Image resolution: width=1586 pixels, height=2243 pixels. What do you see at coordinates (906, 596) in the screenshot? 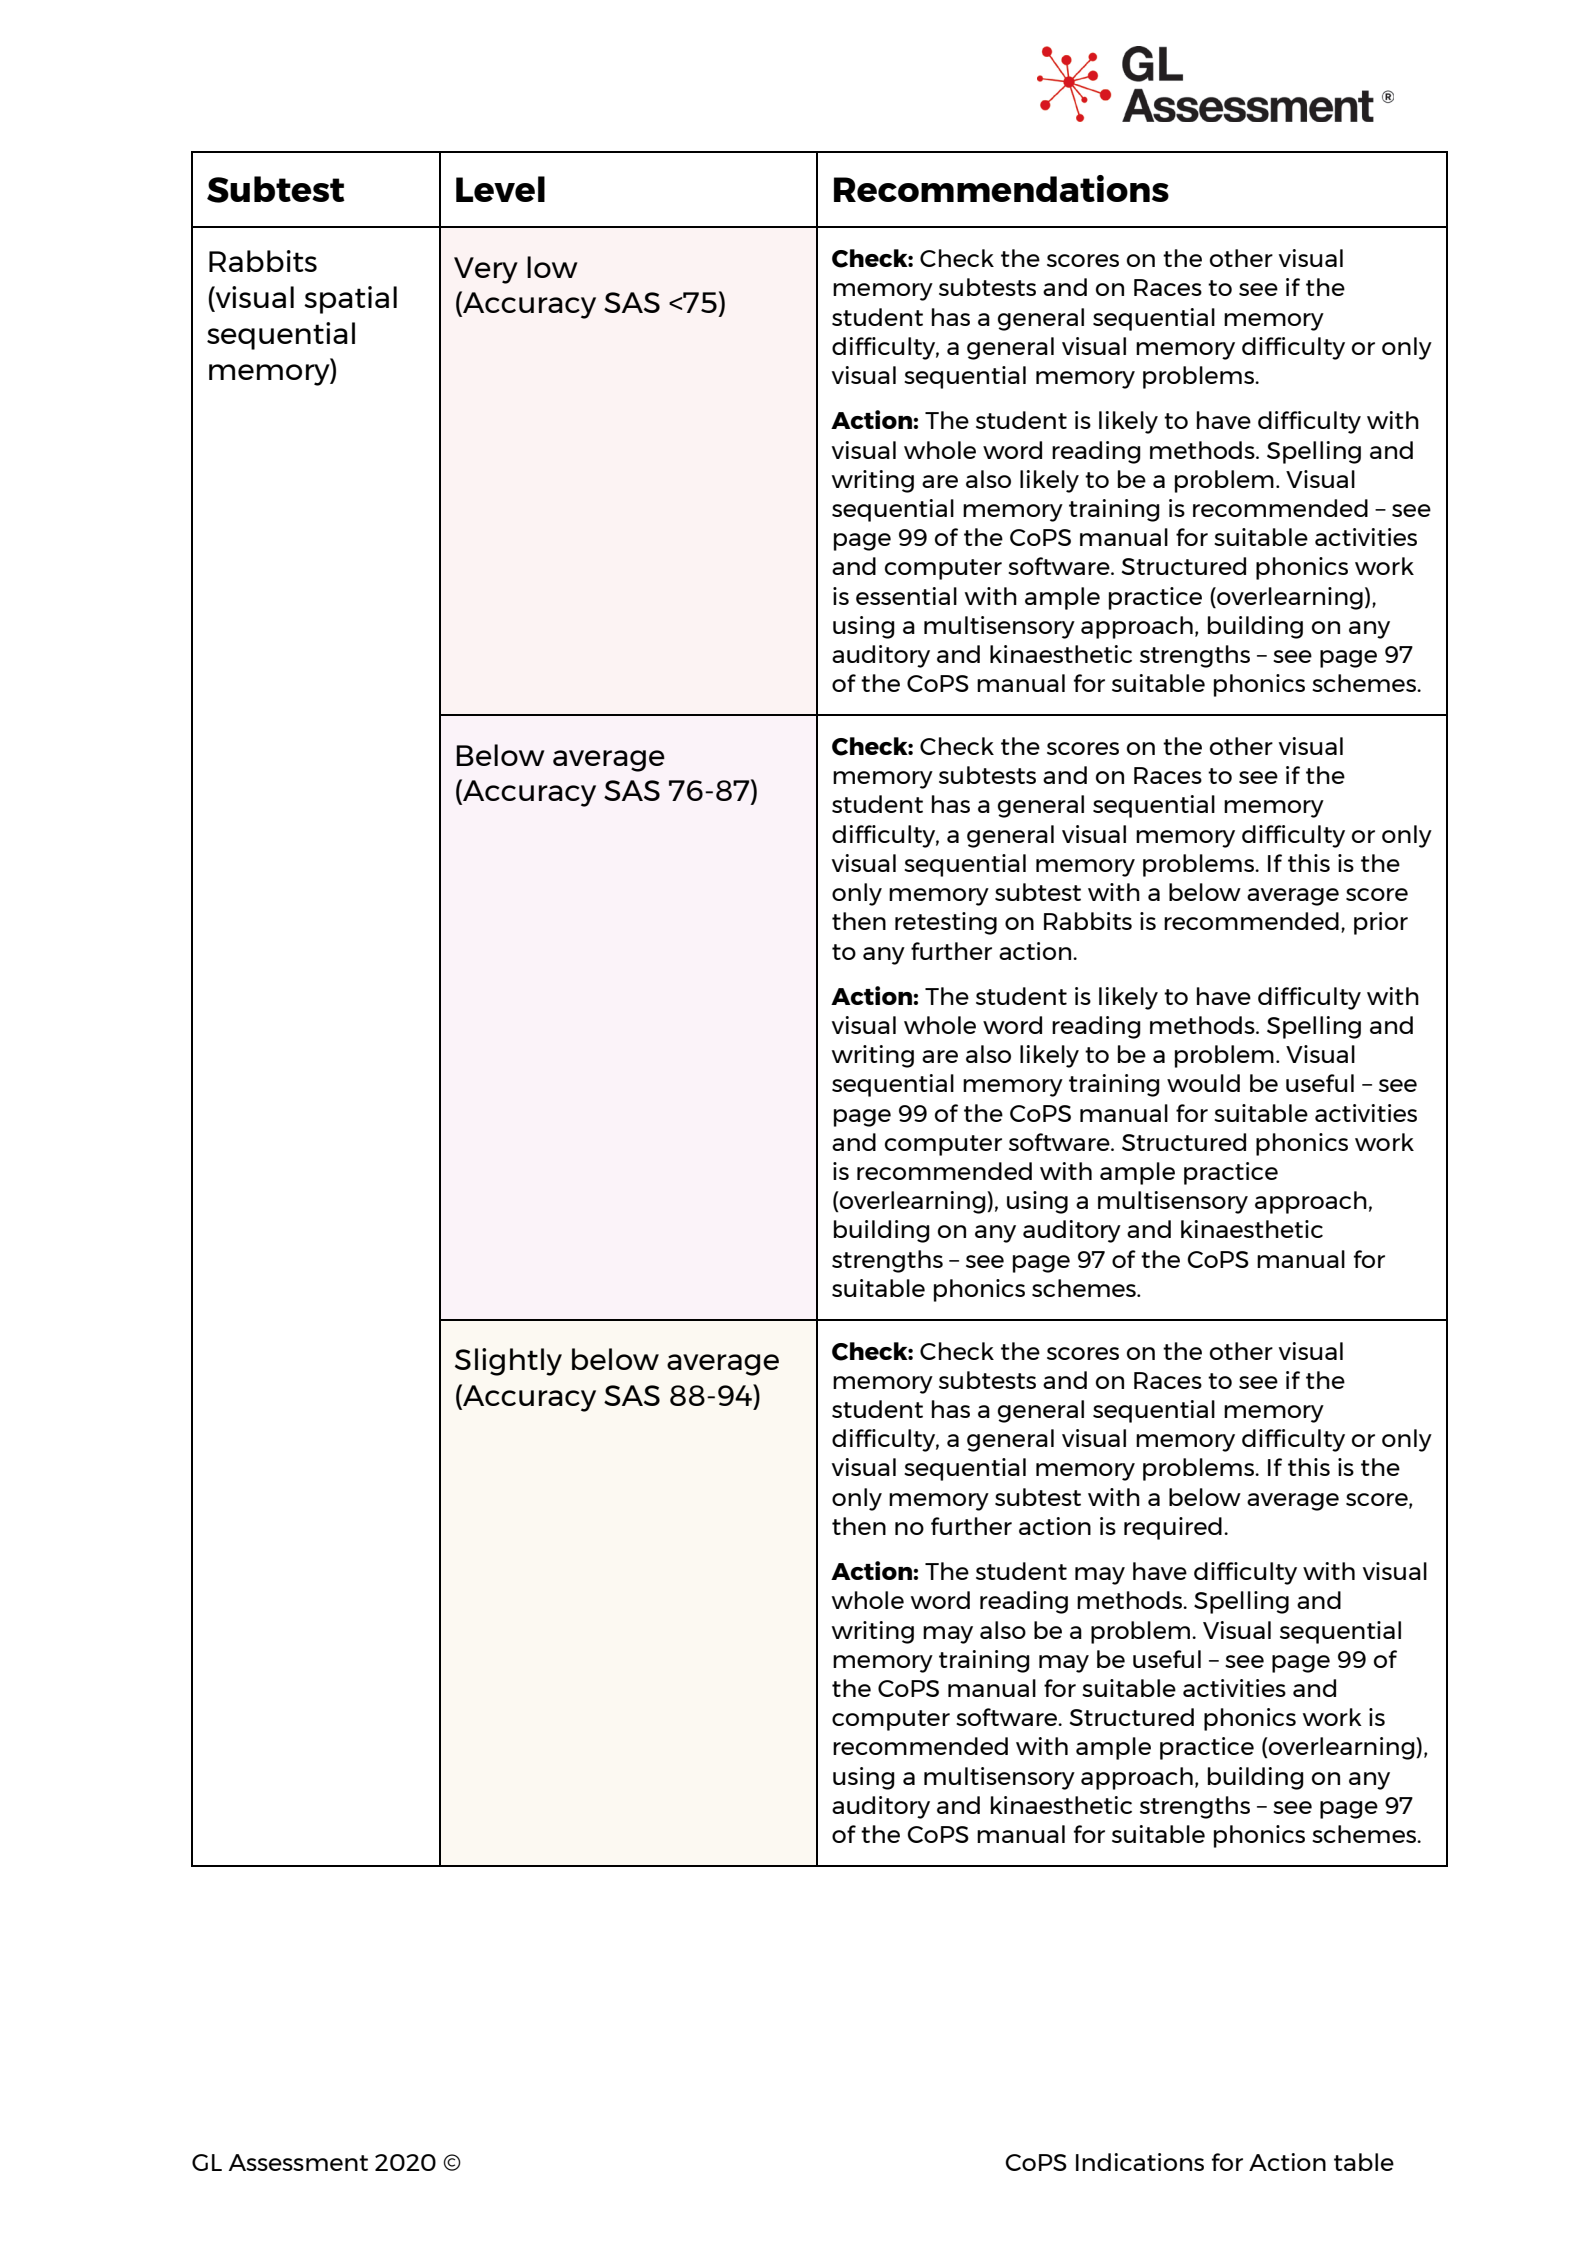
I see `essential` at bounding box center [906, 596].
